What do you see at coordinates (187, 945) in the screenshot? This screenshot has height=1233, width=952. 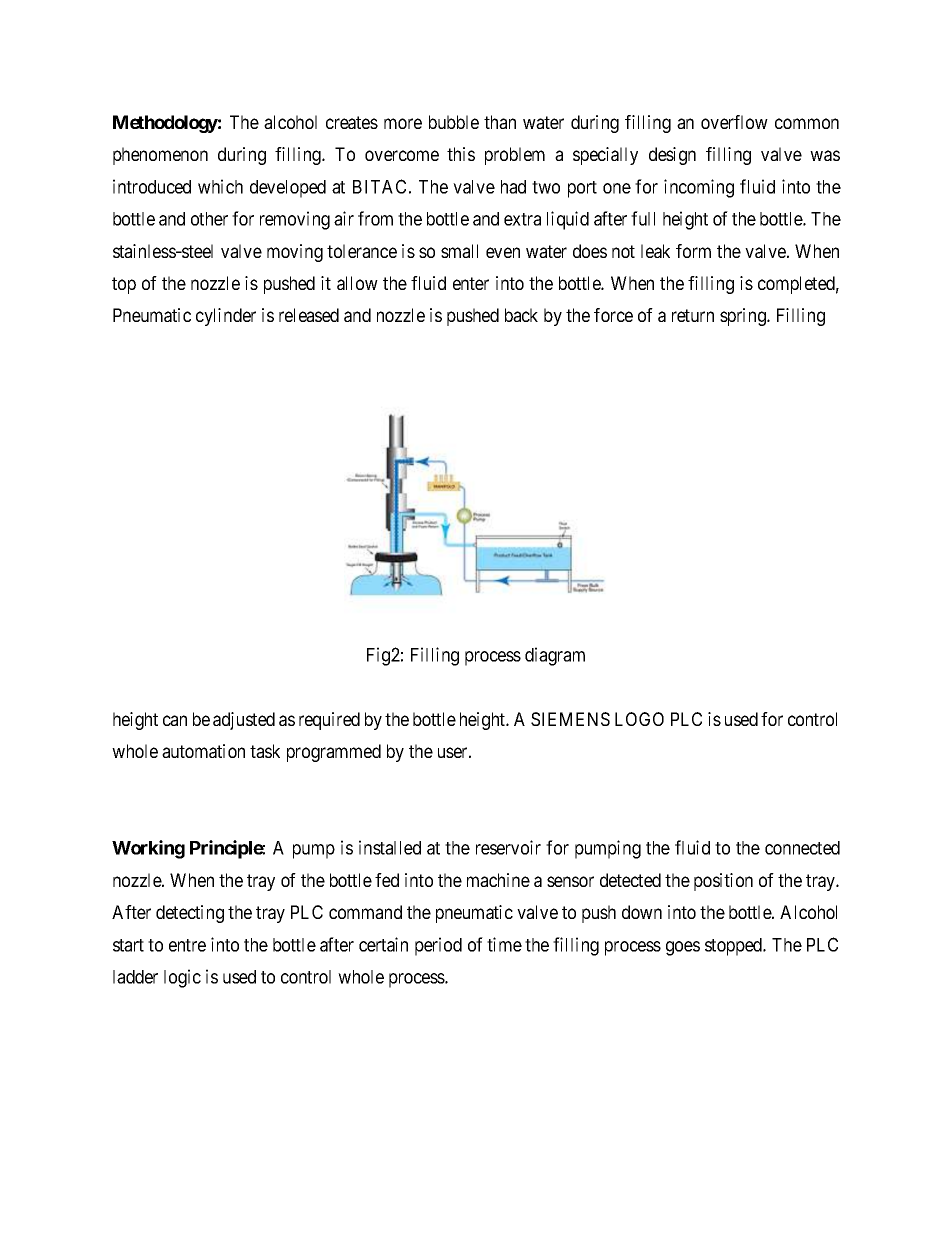 I see `entre` at bounding box center [187, 945].
